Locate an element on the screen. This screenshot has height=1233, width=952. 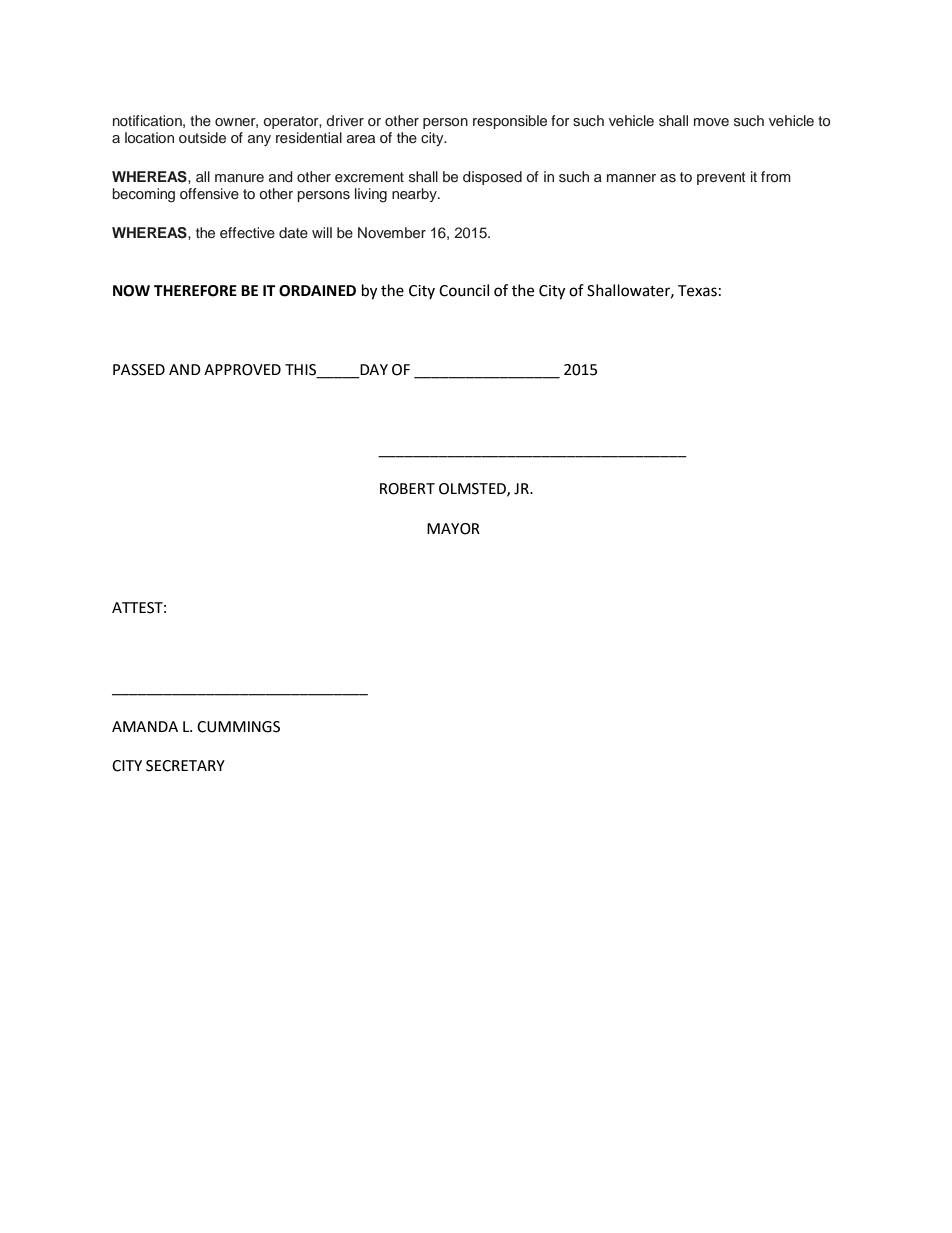
CUMMINGS is located at coordinates (238, 727).
